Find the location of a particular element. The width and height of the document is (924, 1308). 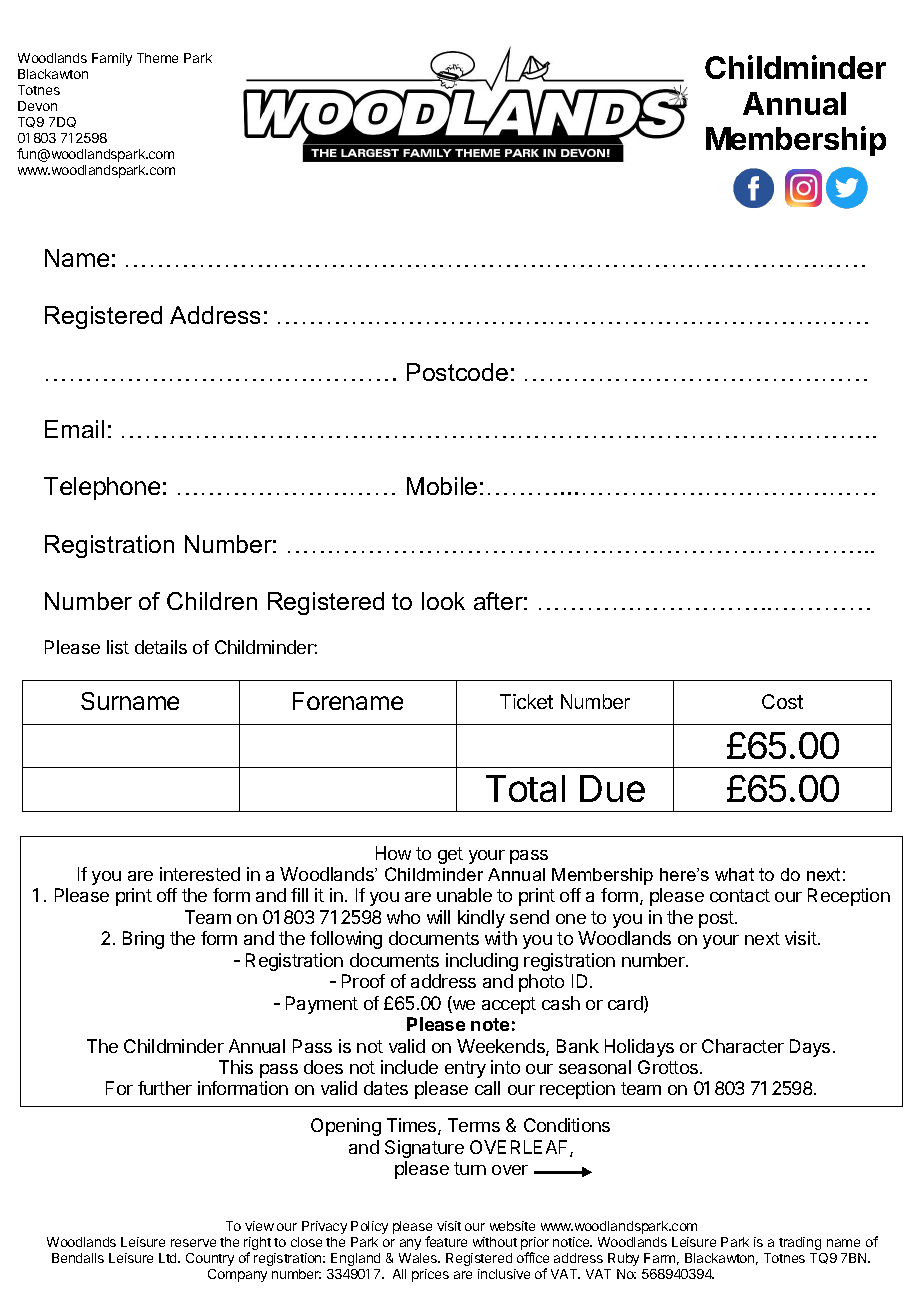

Ltd is located at coordinates (169, 1258).
